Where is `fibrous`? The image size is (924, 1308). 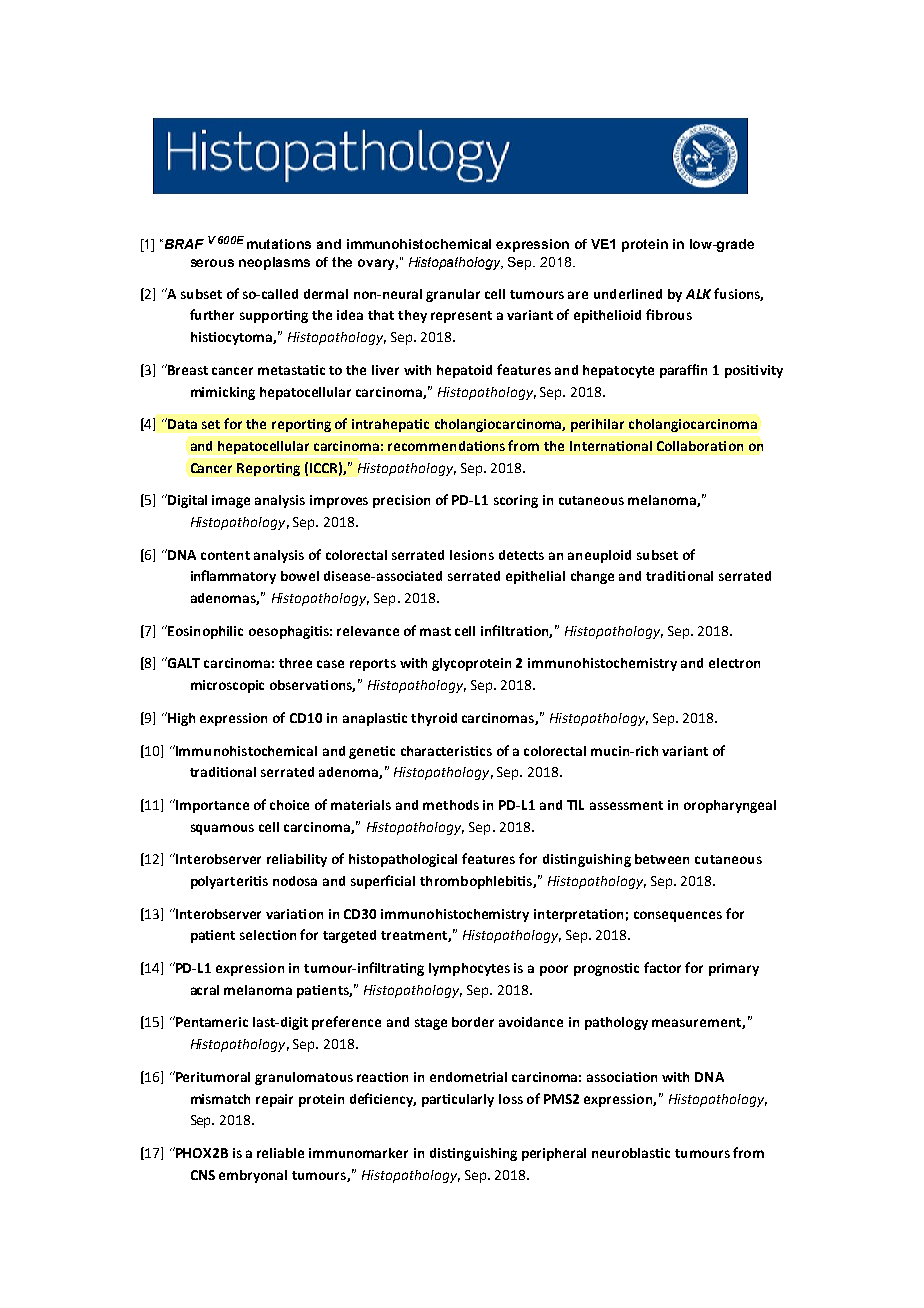 fibrous is located at coordinates (669, 314).
